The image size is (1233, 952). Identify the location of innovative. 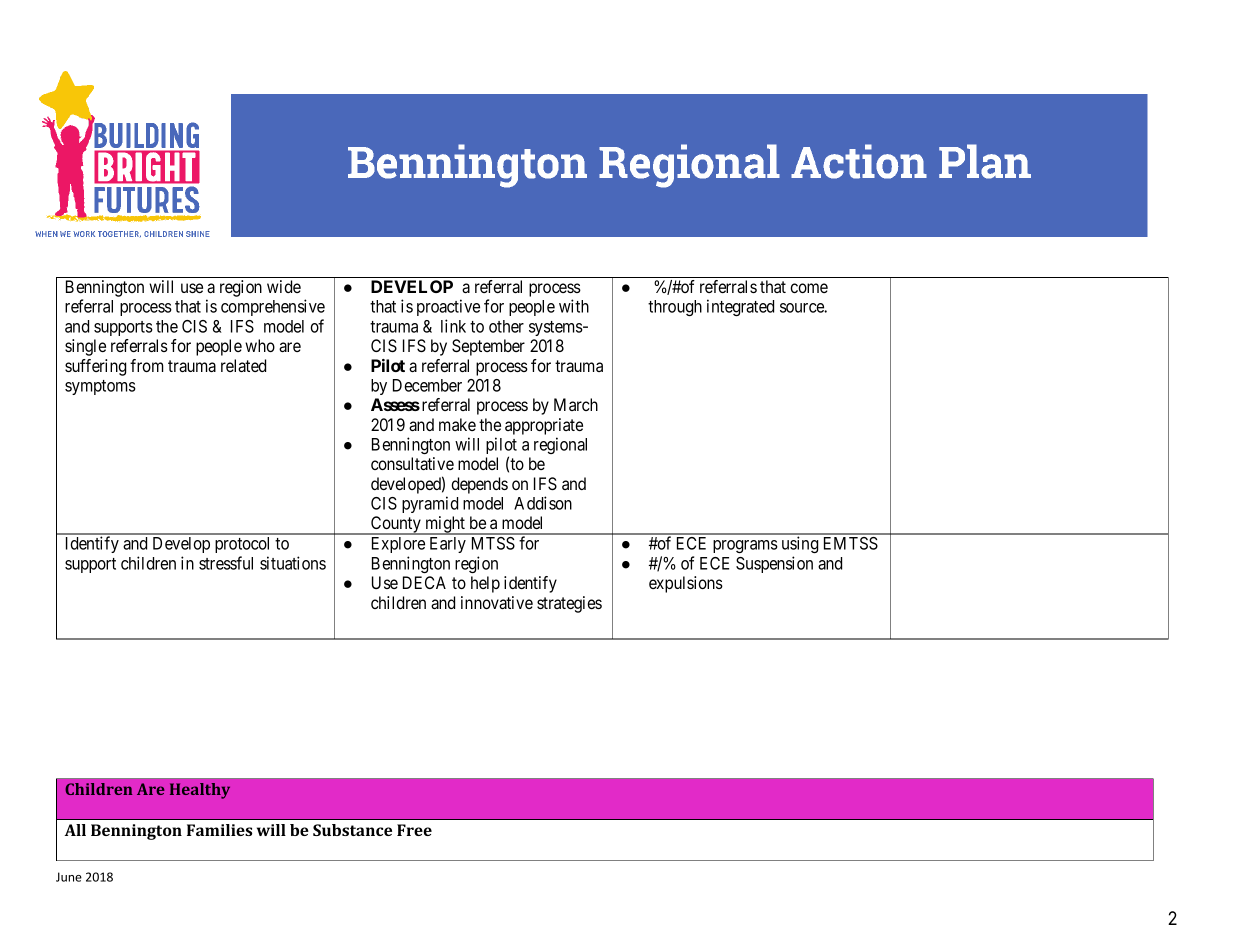
(497, 602).
